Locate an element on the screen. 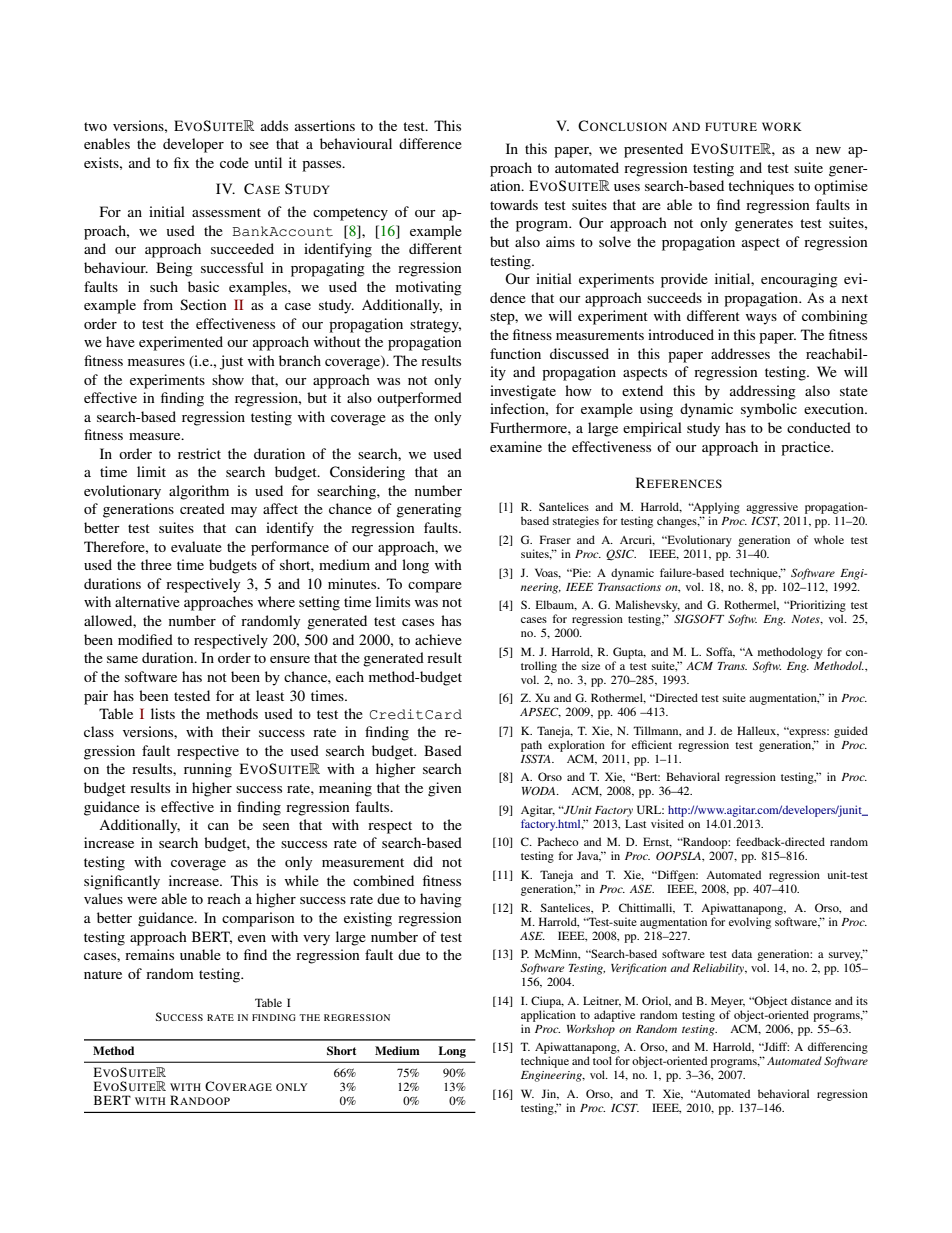 This screenshot has height=1233, width=952. FUTURE is located at coordinates (731, 126).
